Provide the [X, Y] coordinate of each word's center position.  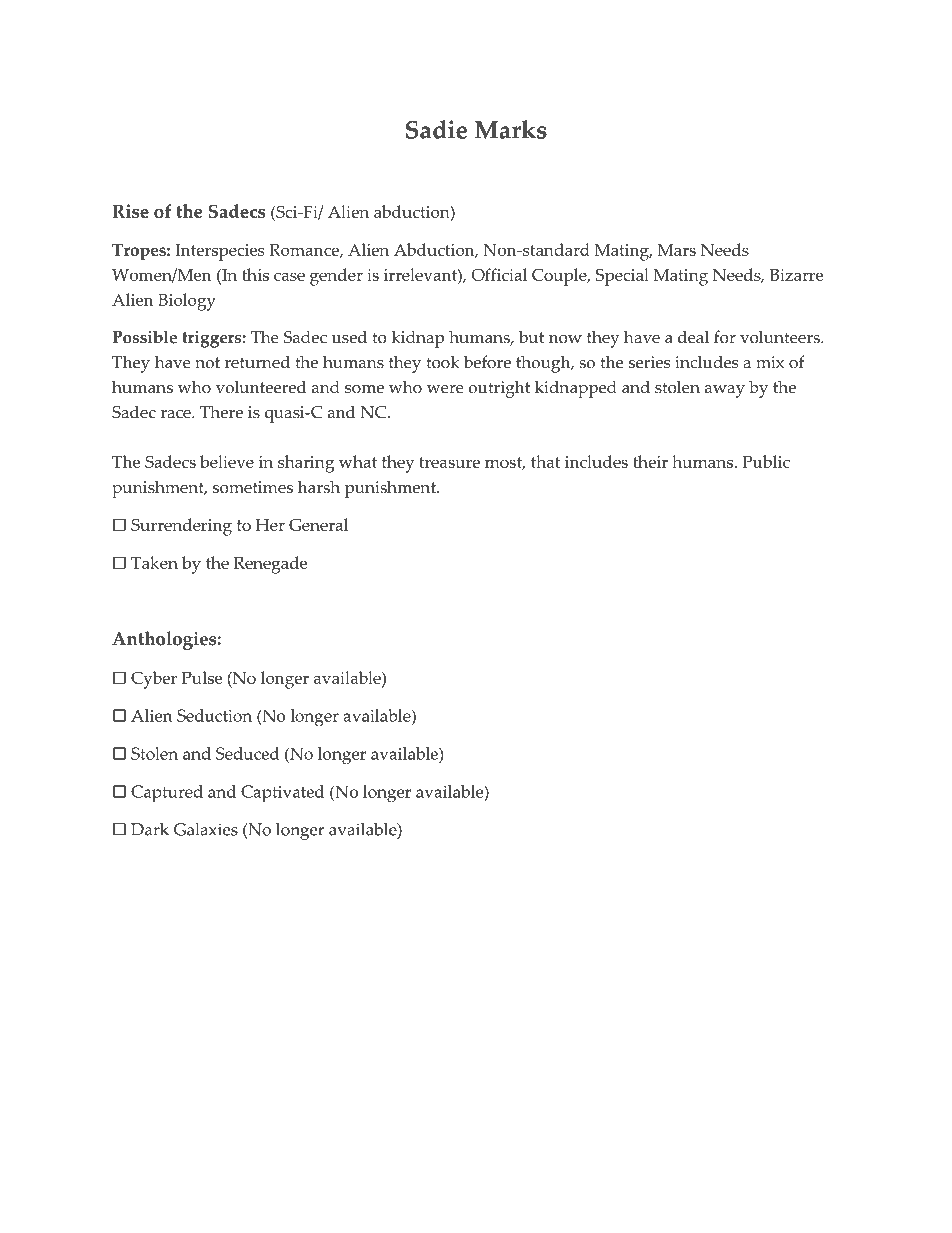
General [318, 524]
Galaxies [206, 829]
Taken [154, 562]
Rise [130, 211]
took [443, 362]
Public [766, 461]
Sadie [436, 129]
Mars [677, 250]
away [725, 391]
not [207, 363]
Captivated [282, 794]
